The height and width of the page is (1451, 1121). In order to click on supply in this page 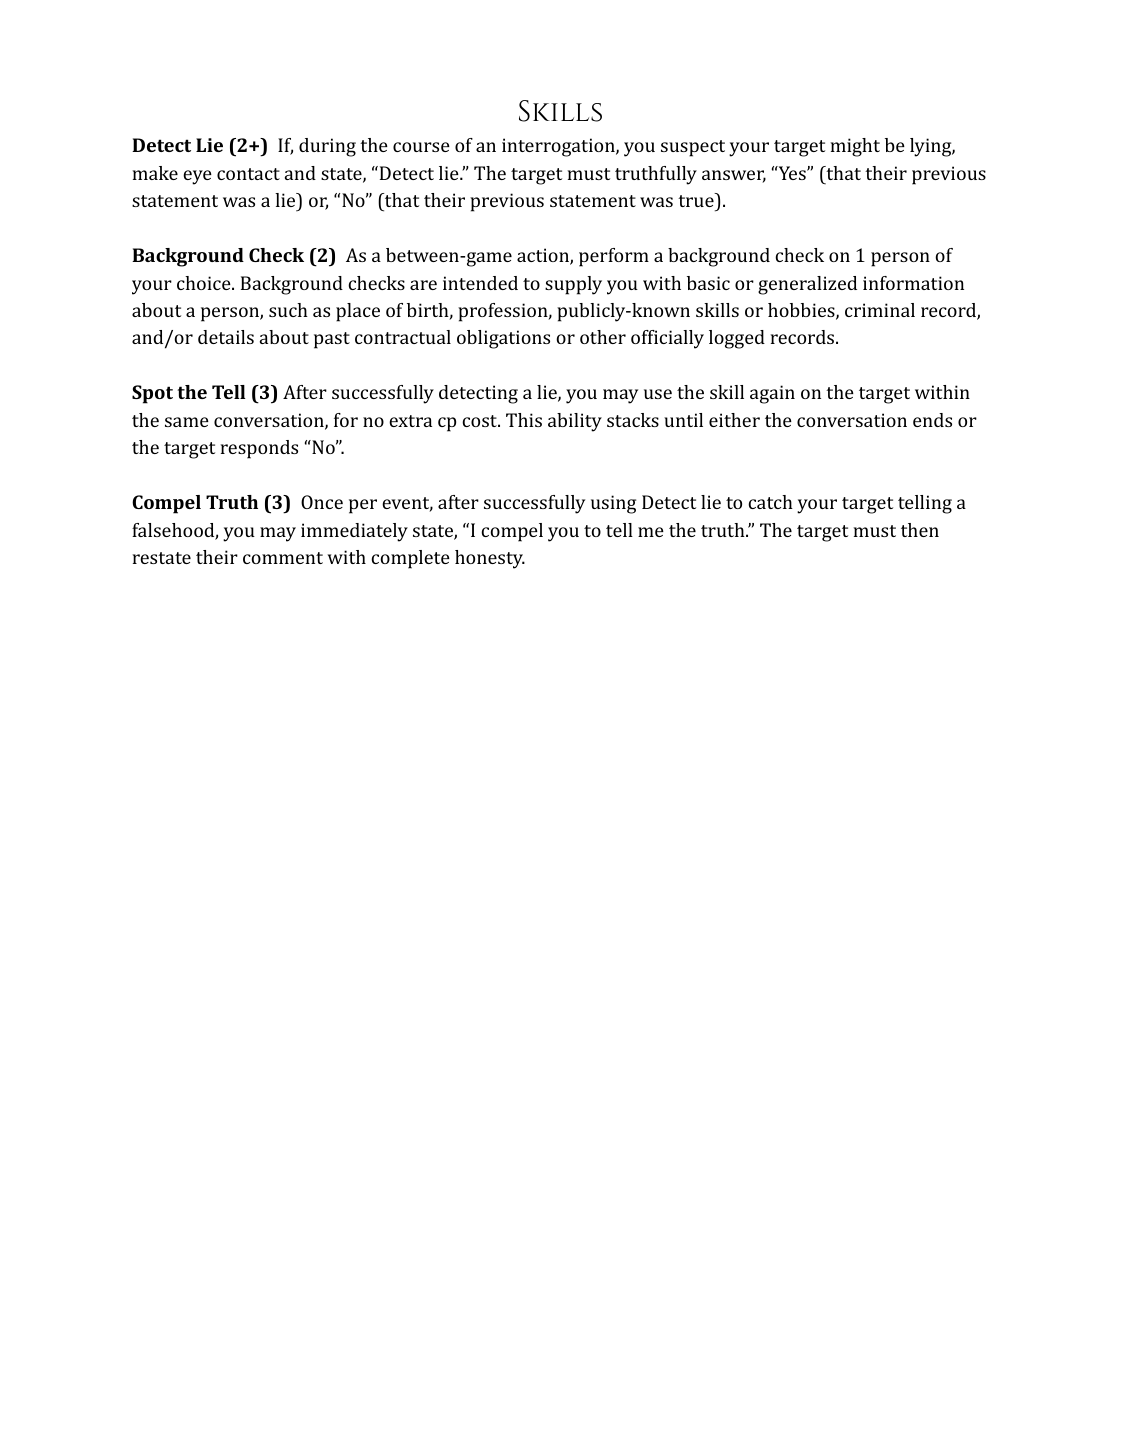, I will do `click(573, 285)`.
